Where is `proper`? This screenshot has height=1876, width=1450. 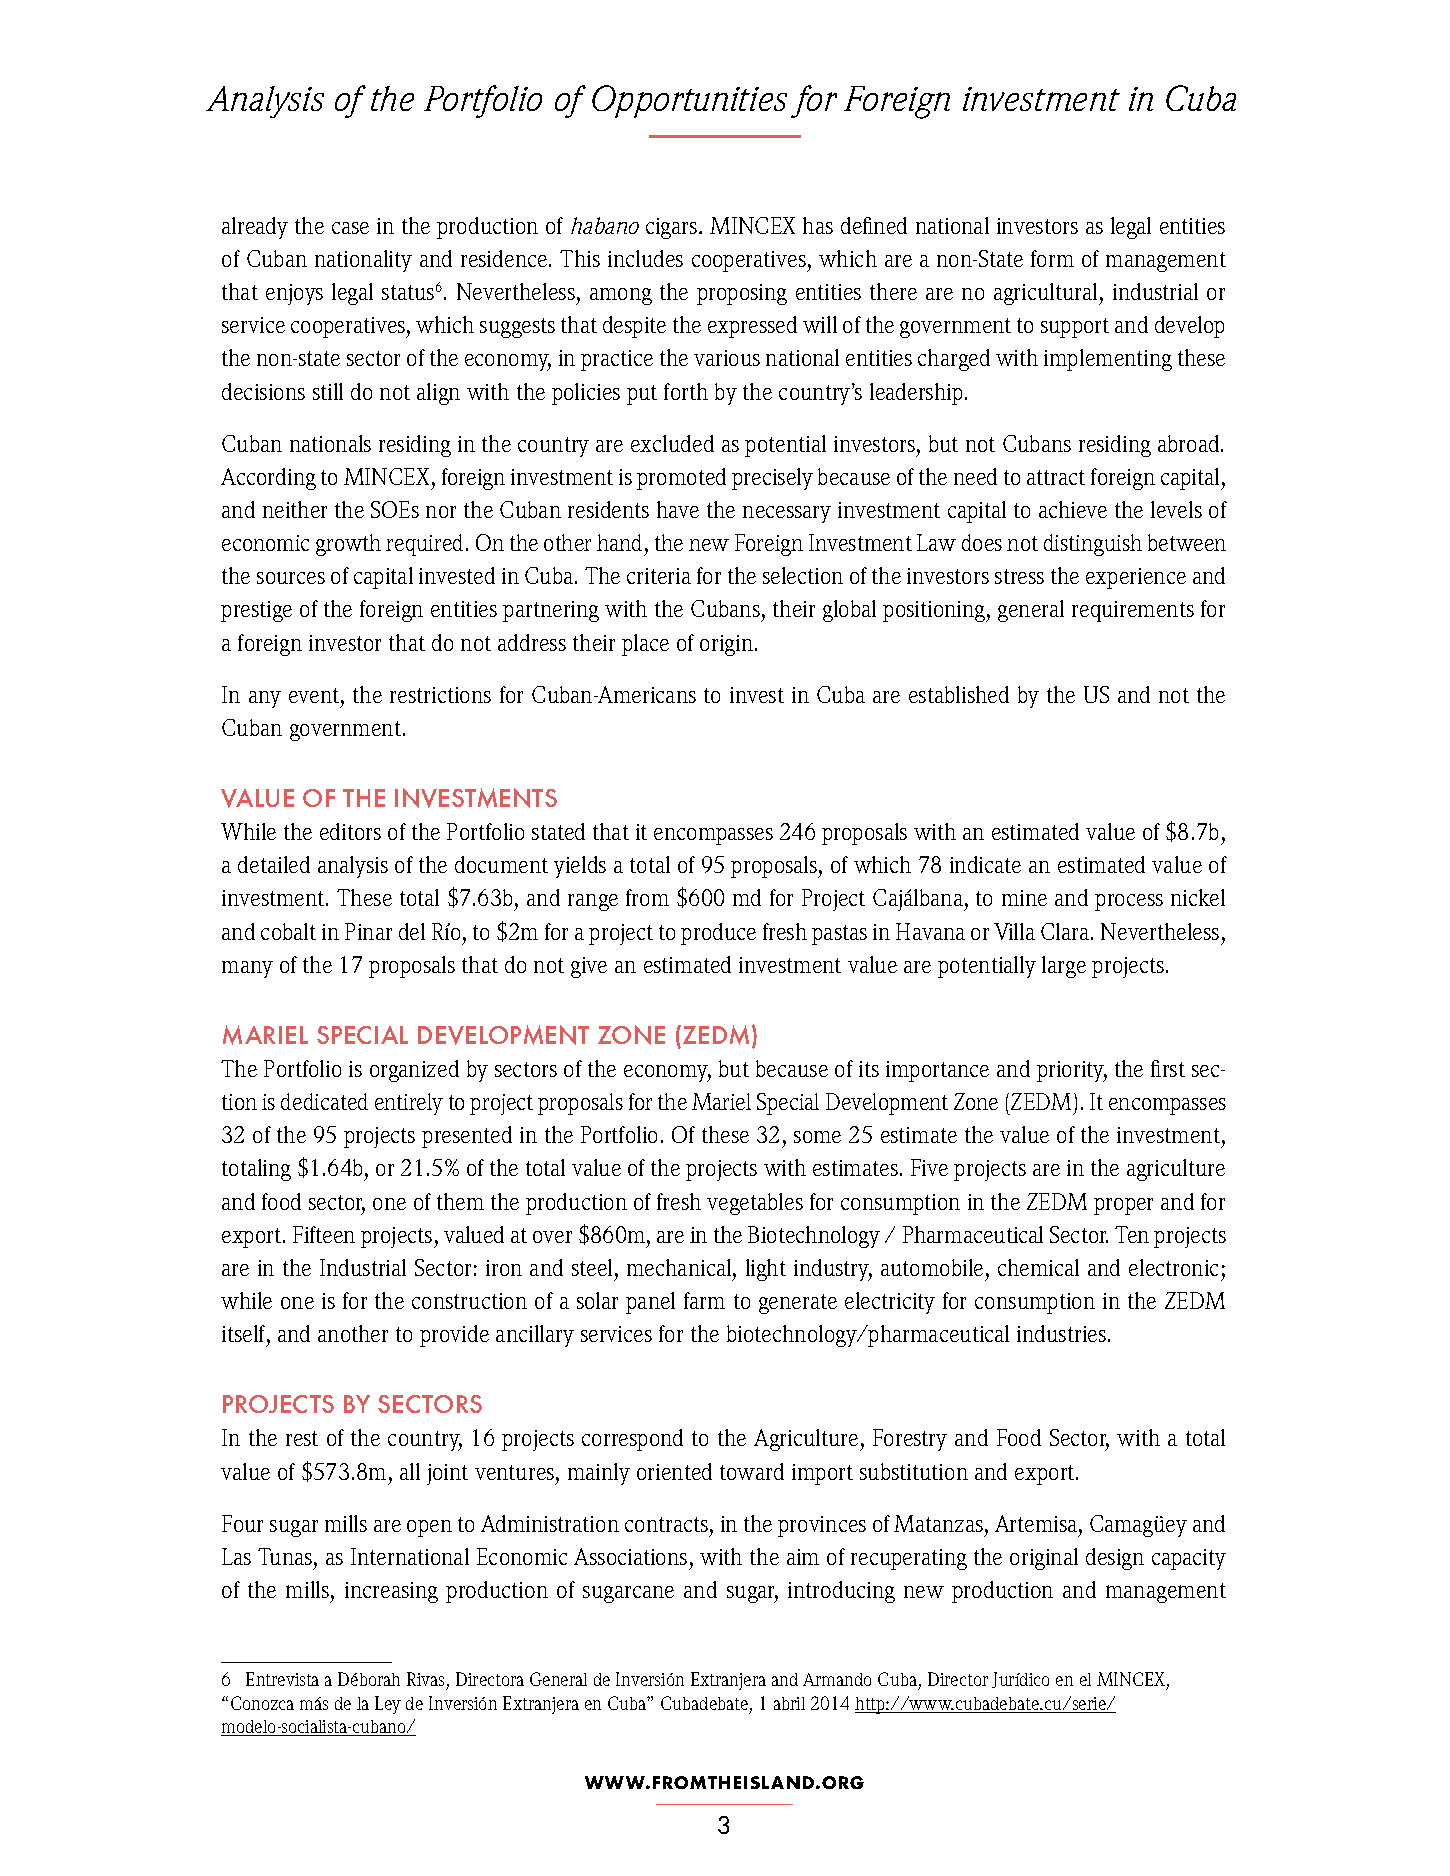
proper is located at coordinates (1123, 1206).
